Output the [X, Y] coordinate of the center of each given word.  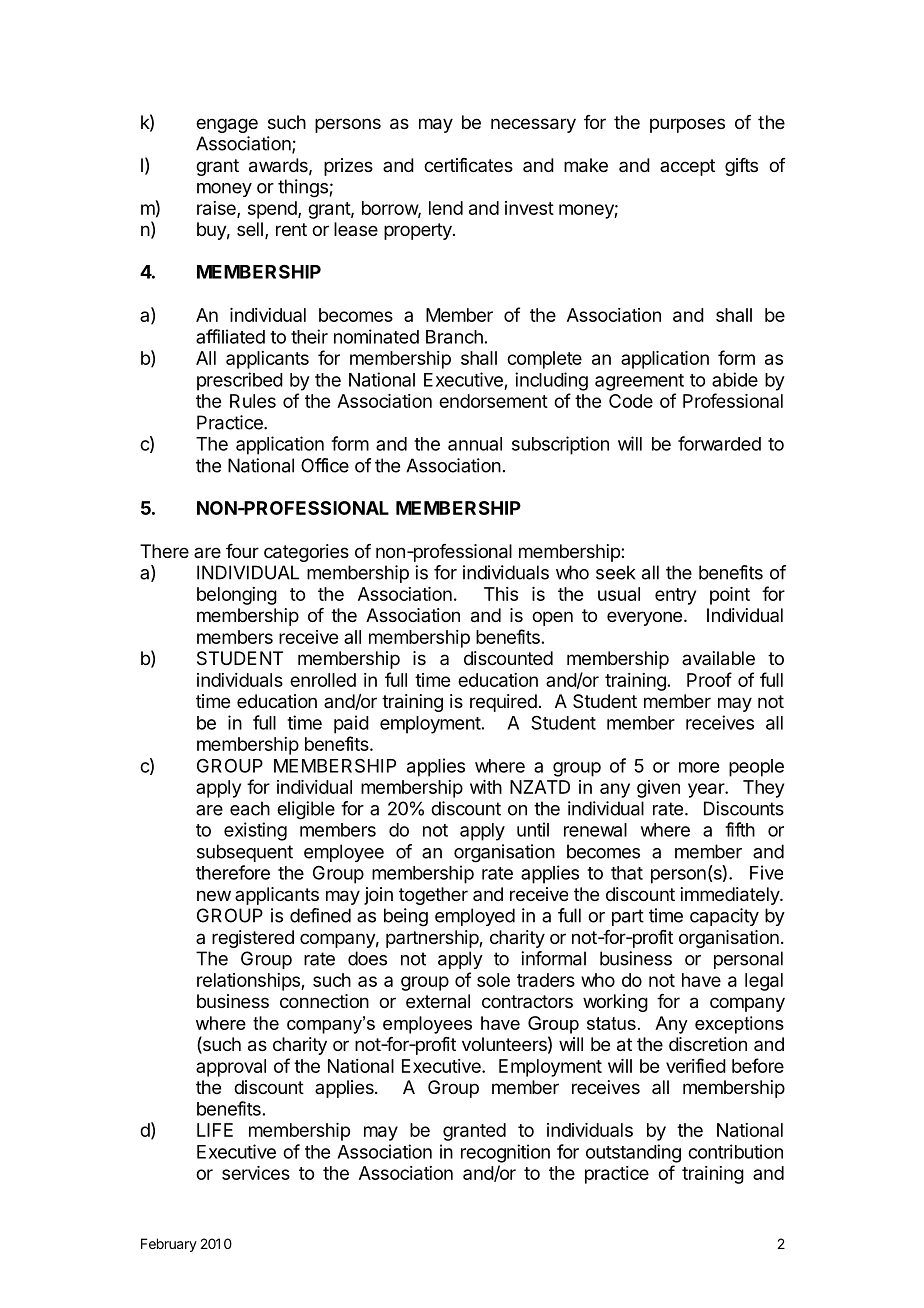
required [503, 703]
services [256, 1173]
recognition [505, 1153]
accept [687, 167]
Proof [709, 679]
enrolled [323, 680]
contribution [735, 1151]
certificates [468, 165]
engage [227, 125]
